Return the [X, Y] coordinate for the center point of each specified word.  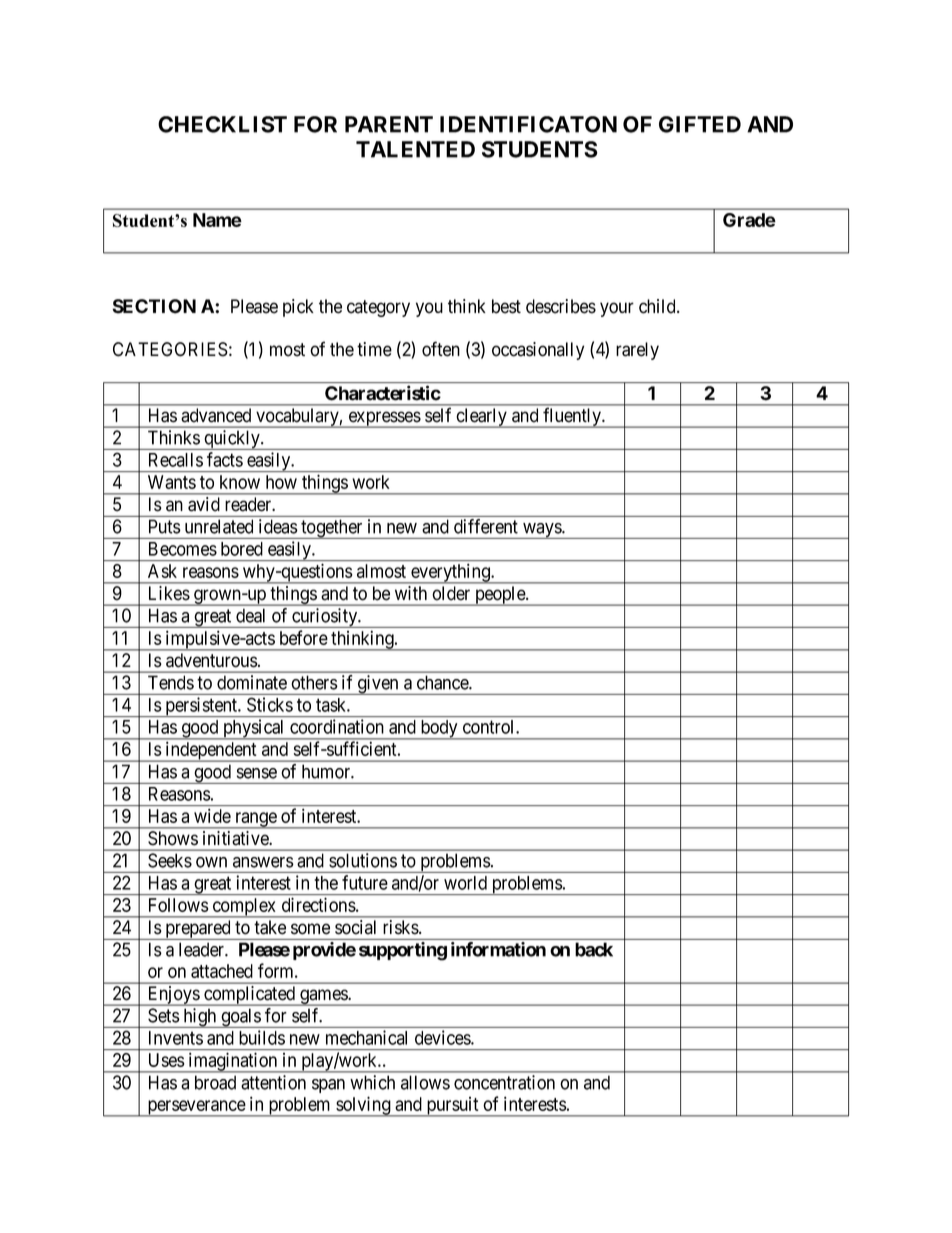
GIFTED [700, 124]
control [490, 727]
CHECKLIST [222, 124]
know [240, 482]
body [439, 730]
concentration [504, 1082]
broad [215, 1082]
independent [211, 751]
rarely [637, 351]
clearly [481, 418]
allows [425, 1082]
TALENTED [415, 149]
